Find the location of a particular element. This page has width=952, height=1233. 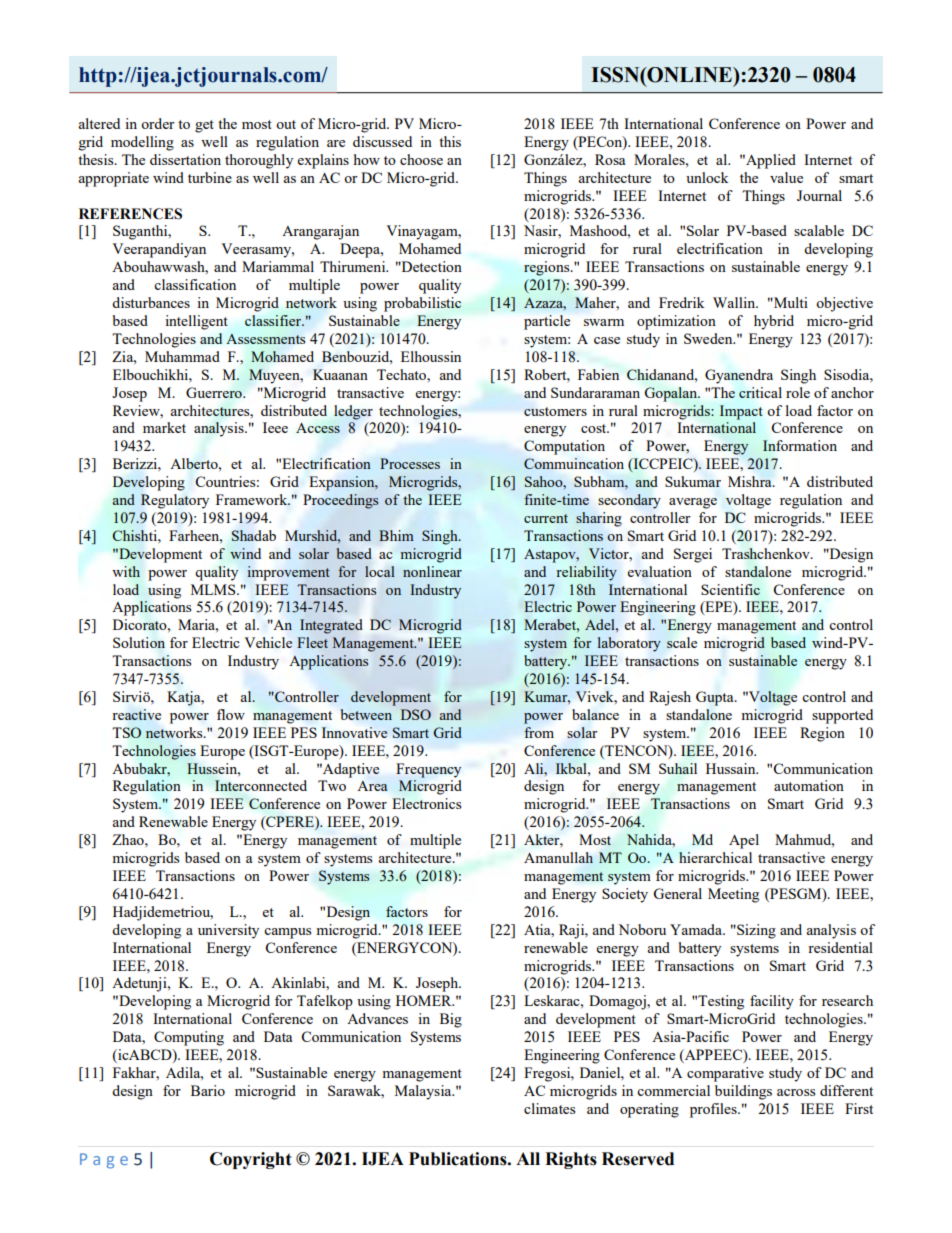

hybrid is located at coordinates (774, 322).
